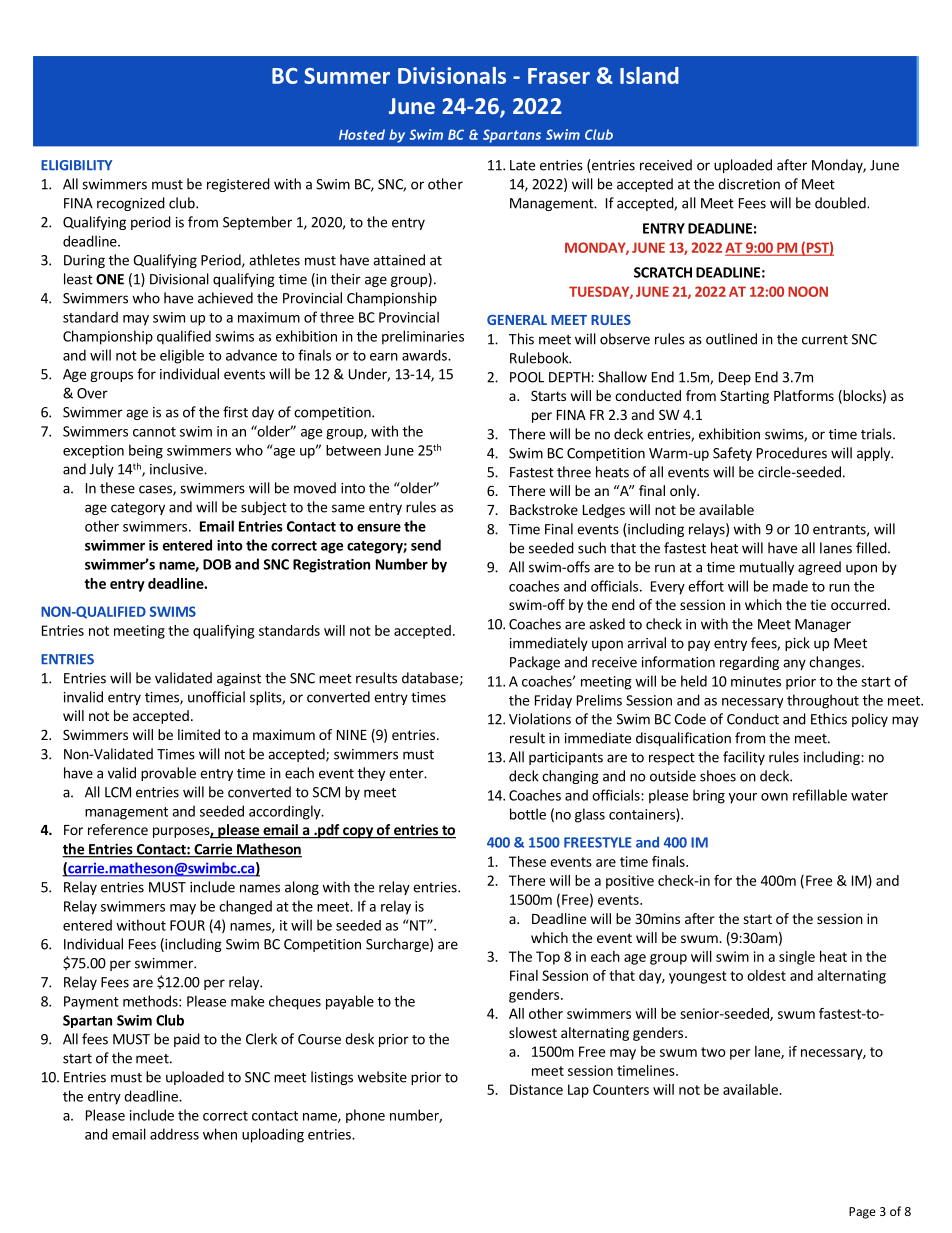  Describe the element at coordinates (527, 377) in the page. I see `POOL` at that location.
